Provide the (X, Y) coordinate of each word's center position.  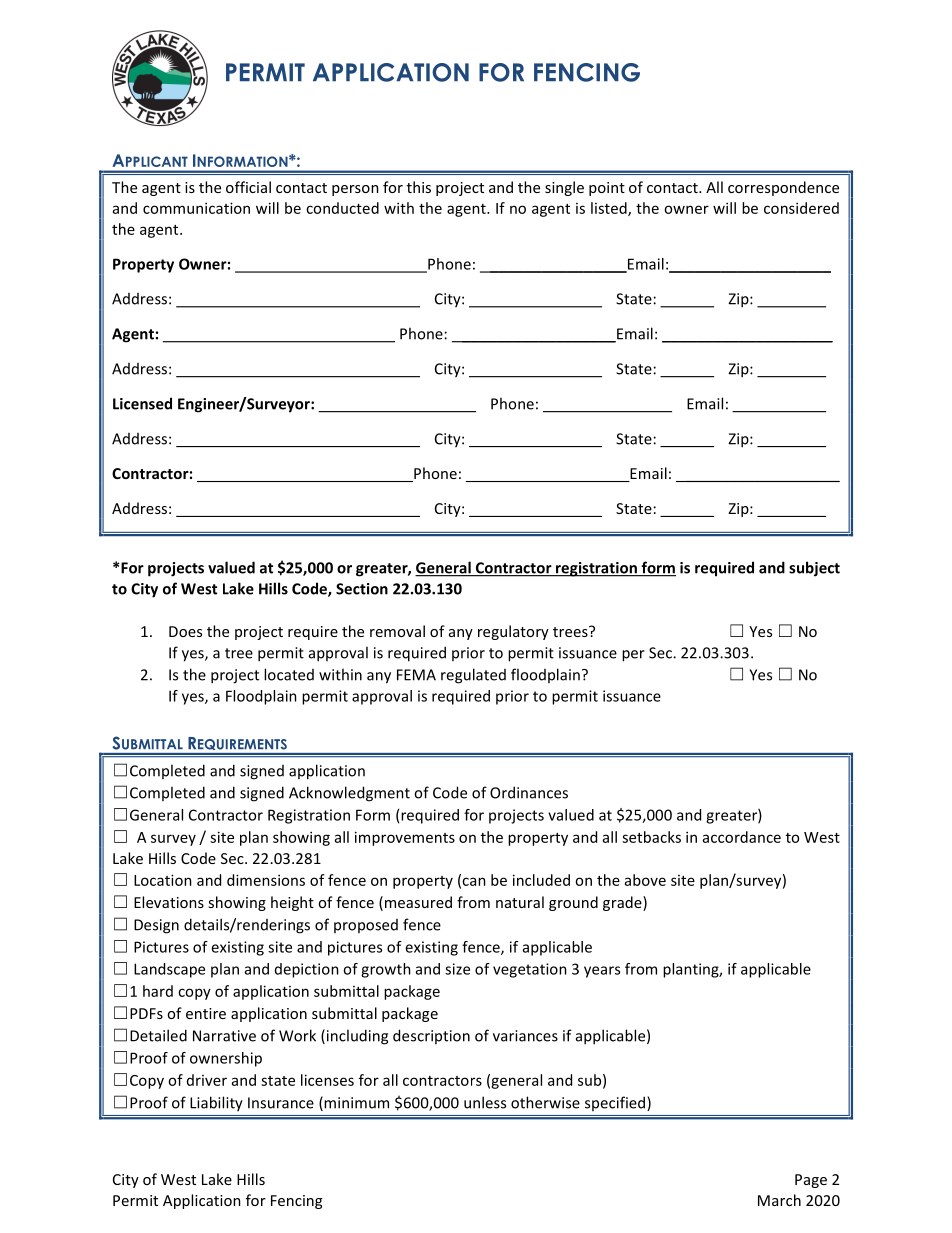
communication (196, 208)
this (419, 187)
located (289, 674)
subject (814, 569)
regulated (473, 676)
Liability (216, 1103)
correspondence (783, 188)
